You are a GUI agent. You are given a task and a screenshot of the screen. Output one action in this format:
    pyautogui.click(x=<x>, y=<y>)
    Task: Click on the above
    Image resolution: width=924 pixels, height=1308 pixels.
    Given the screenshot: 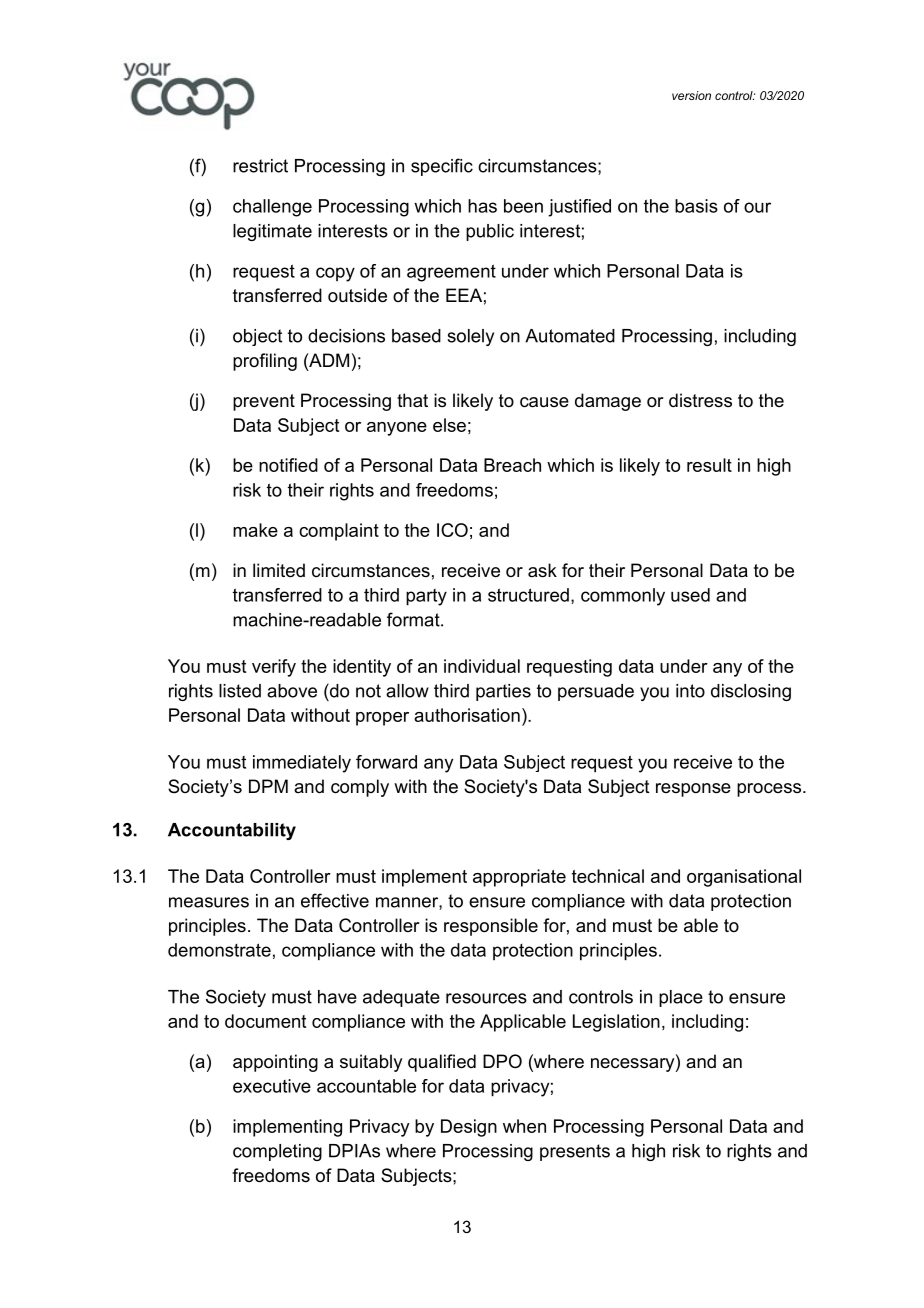 What is the action you would take?
    pyautogui.click(x=292, y=691)
